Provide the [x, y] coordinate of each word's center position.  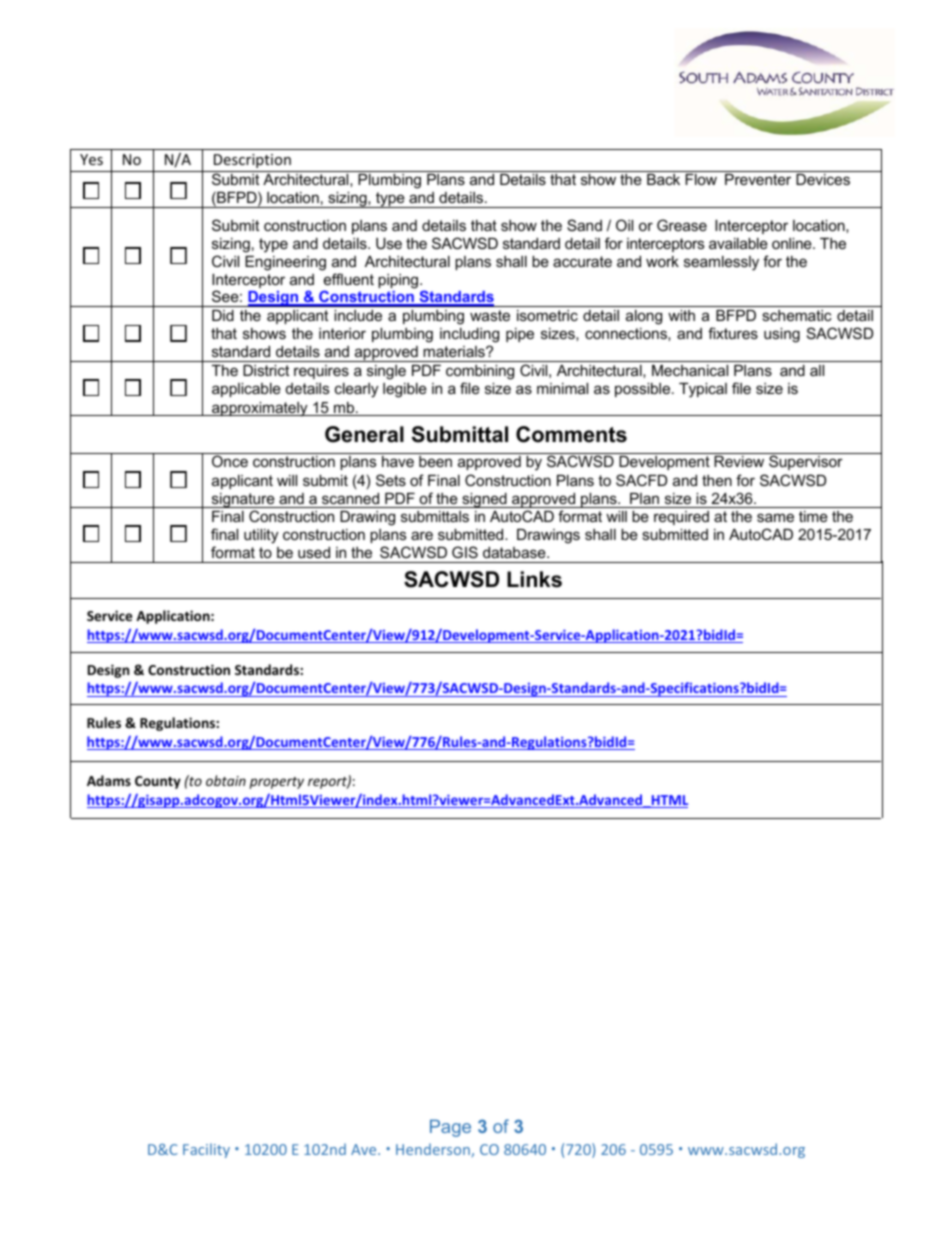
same [775, 517]
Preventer [758, 179]
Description [252, 161]
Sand [584, 225]
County [158, 782]
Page [450, 1128]
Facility [206, 1150]
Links [534, 579]
